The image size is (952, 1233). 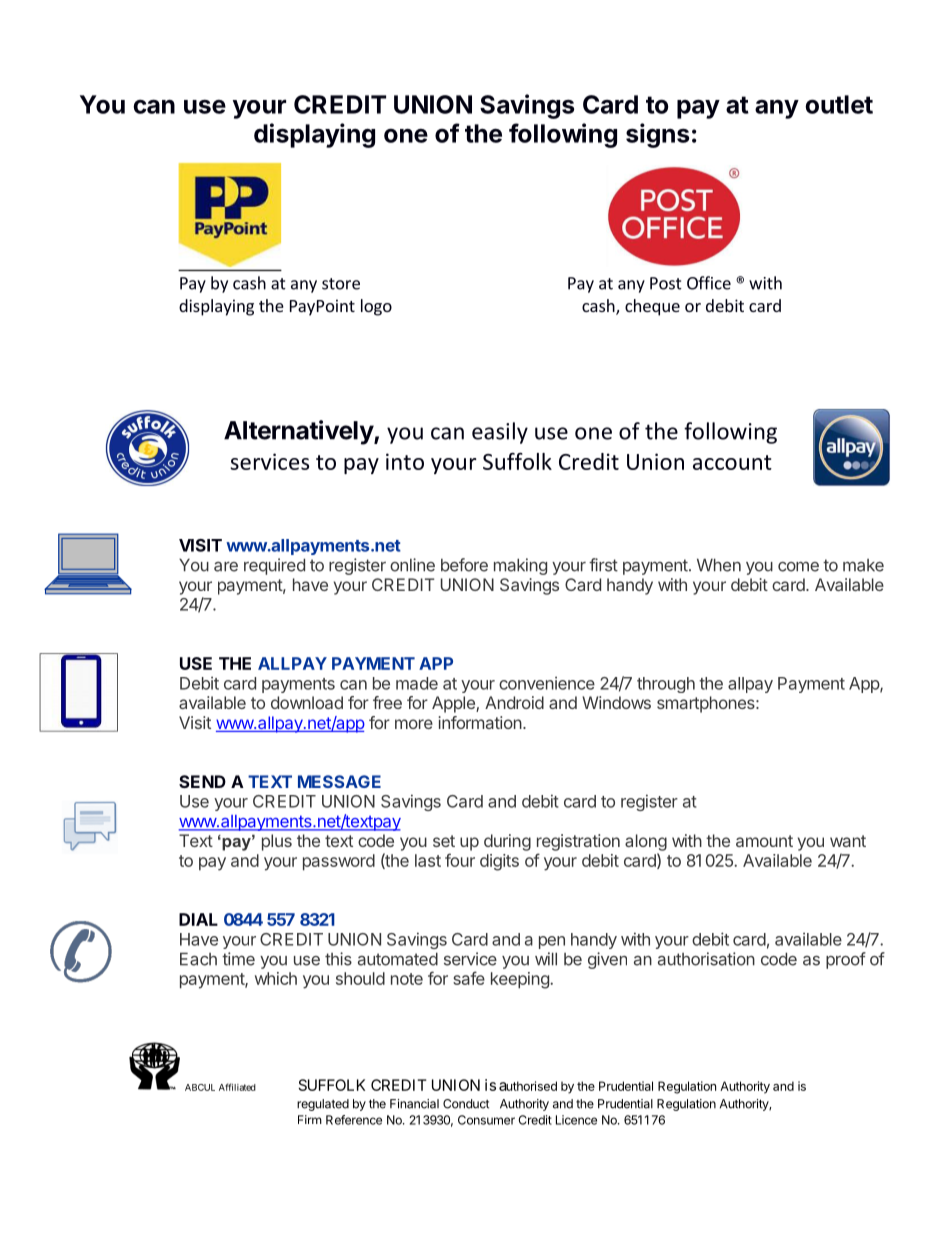 I want to click on come, so click(x=798, y=567).
